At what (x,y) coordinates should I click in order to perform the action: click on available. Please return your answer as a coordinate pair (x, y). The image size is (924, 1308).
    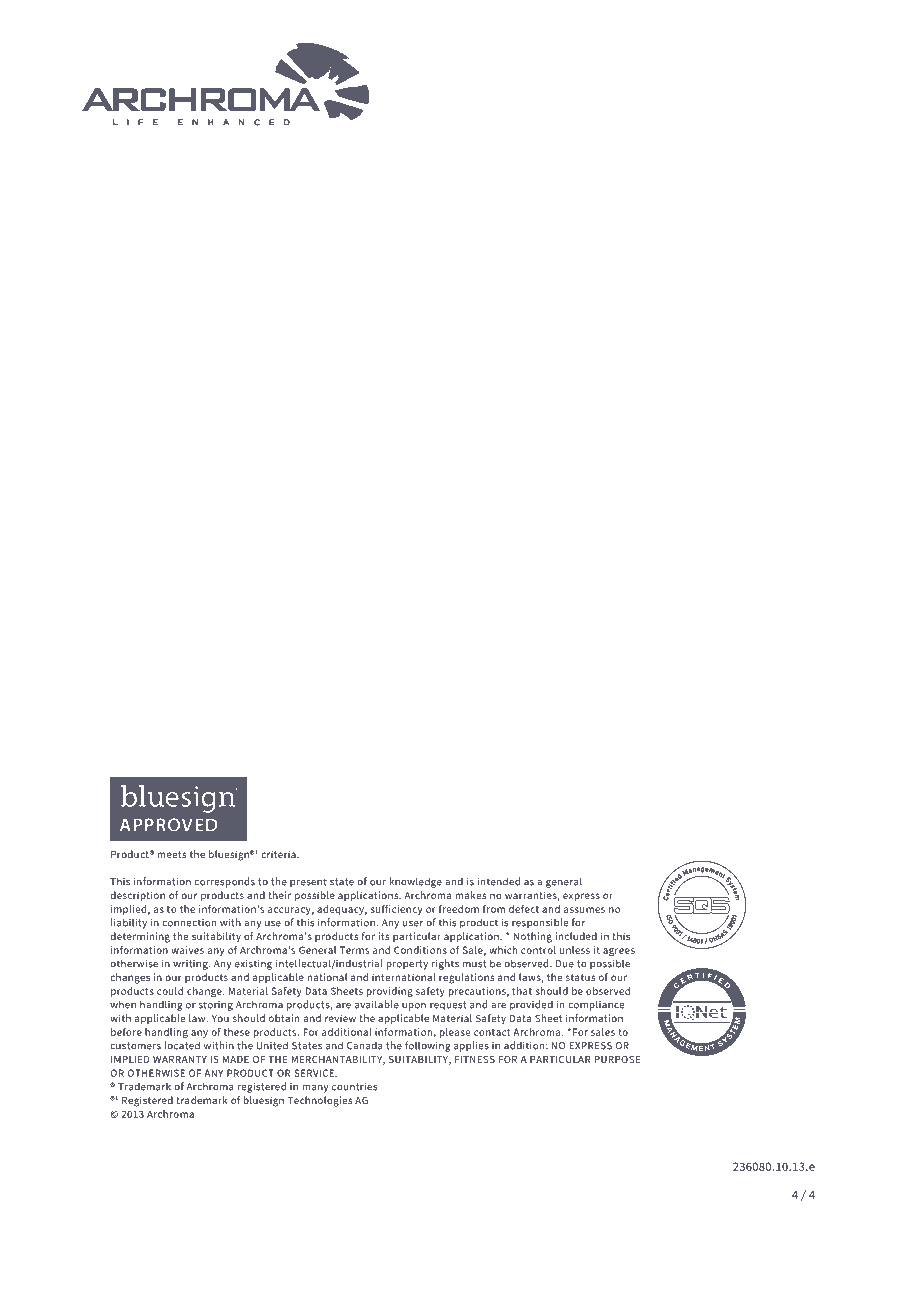
    Looking at the image, I should click on (377, 1004).
